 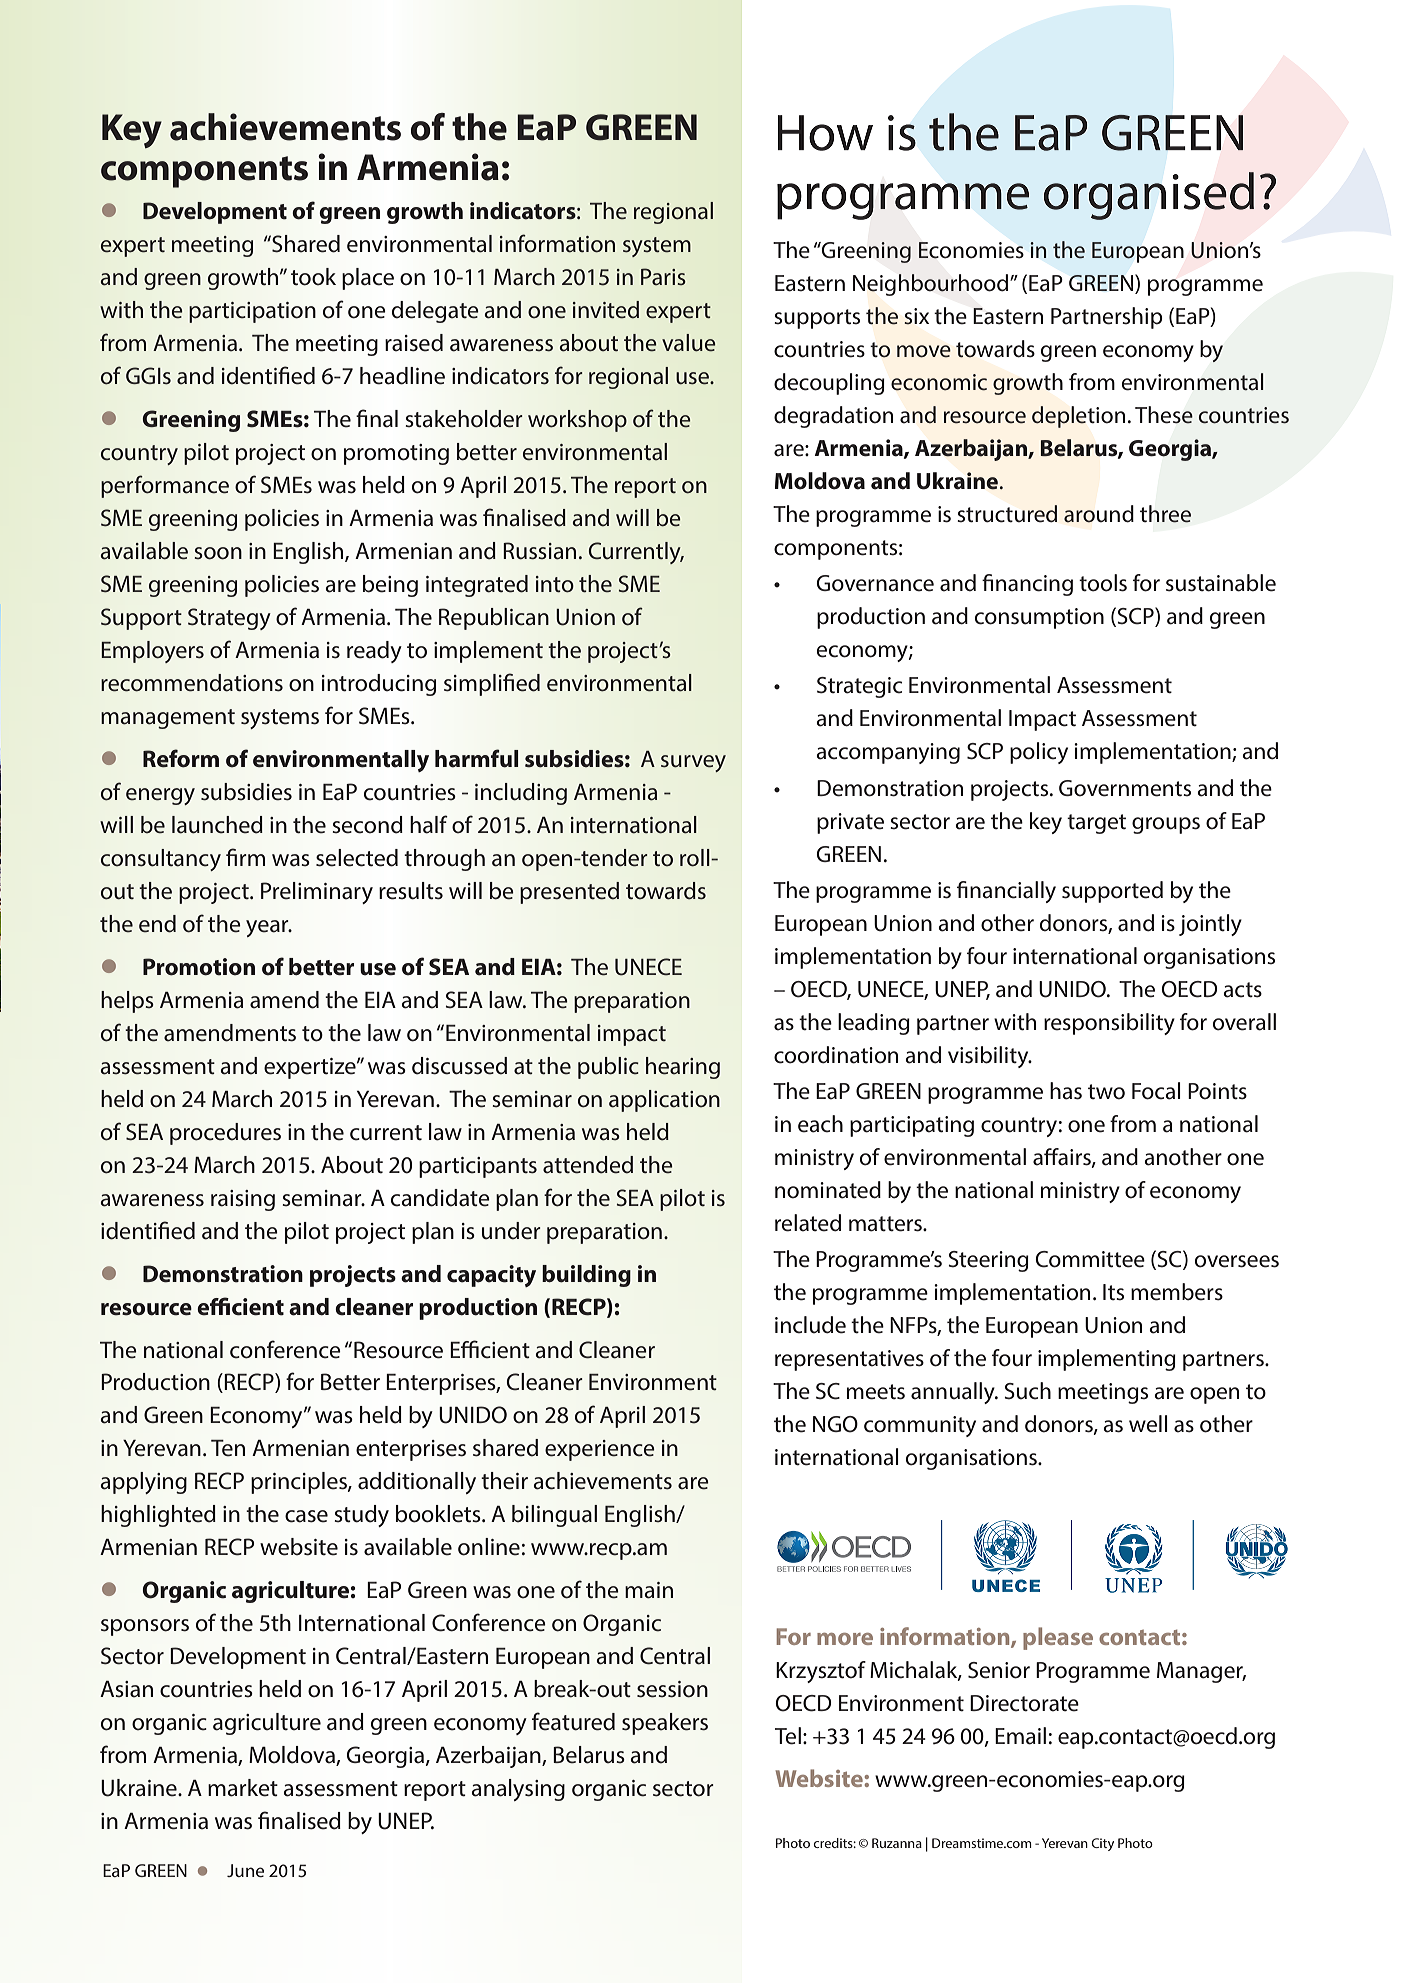 What do you see at coordinates (1125, 788) in the document?
I see `Governments` at bounding box center [1125, 788].
